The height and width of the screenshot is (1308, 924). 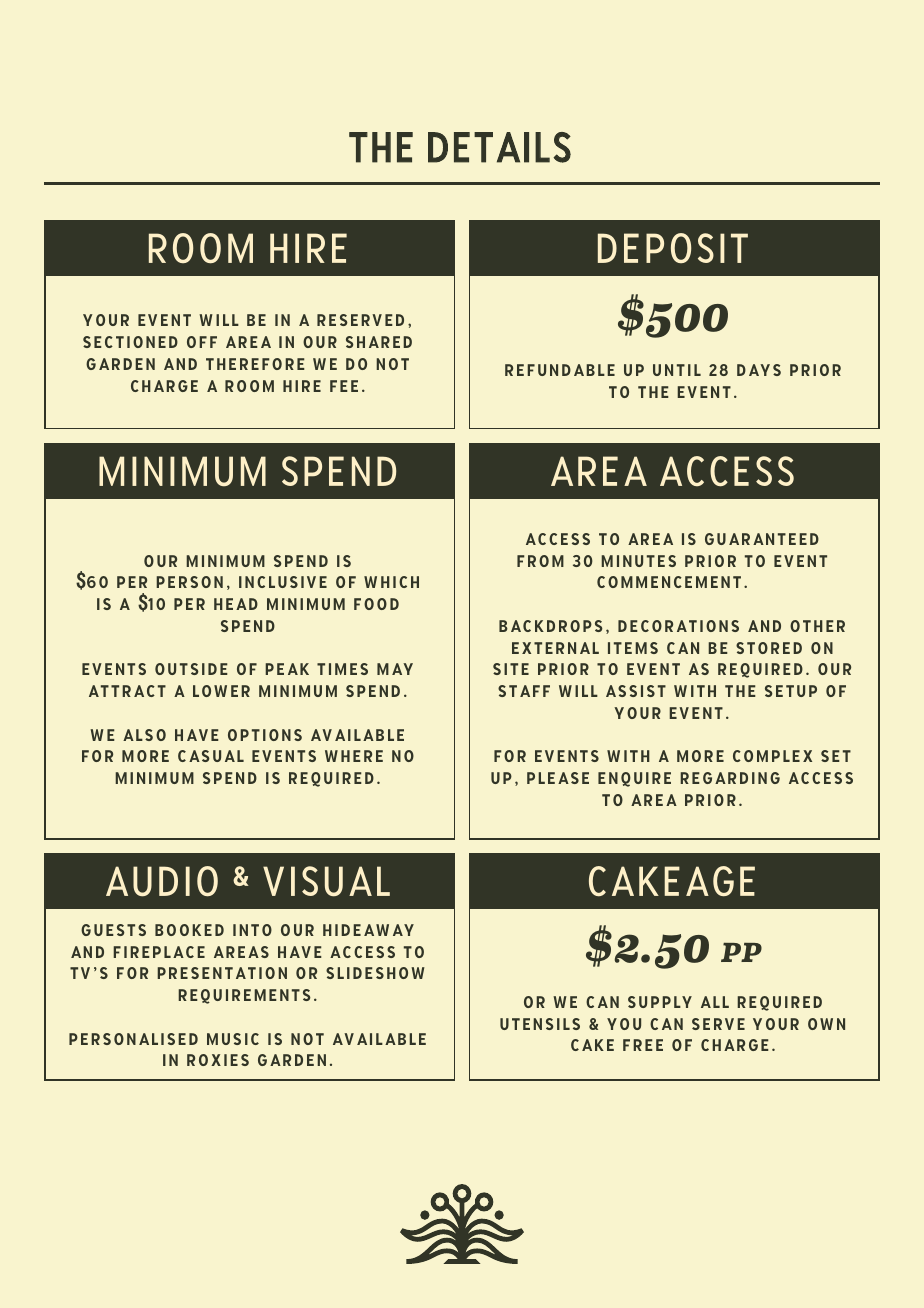 I want to click on music, so click(x=233, y=1039).
